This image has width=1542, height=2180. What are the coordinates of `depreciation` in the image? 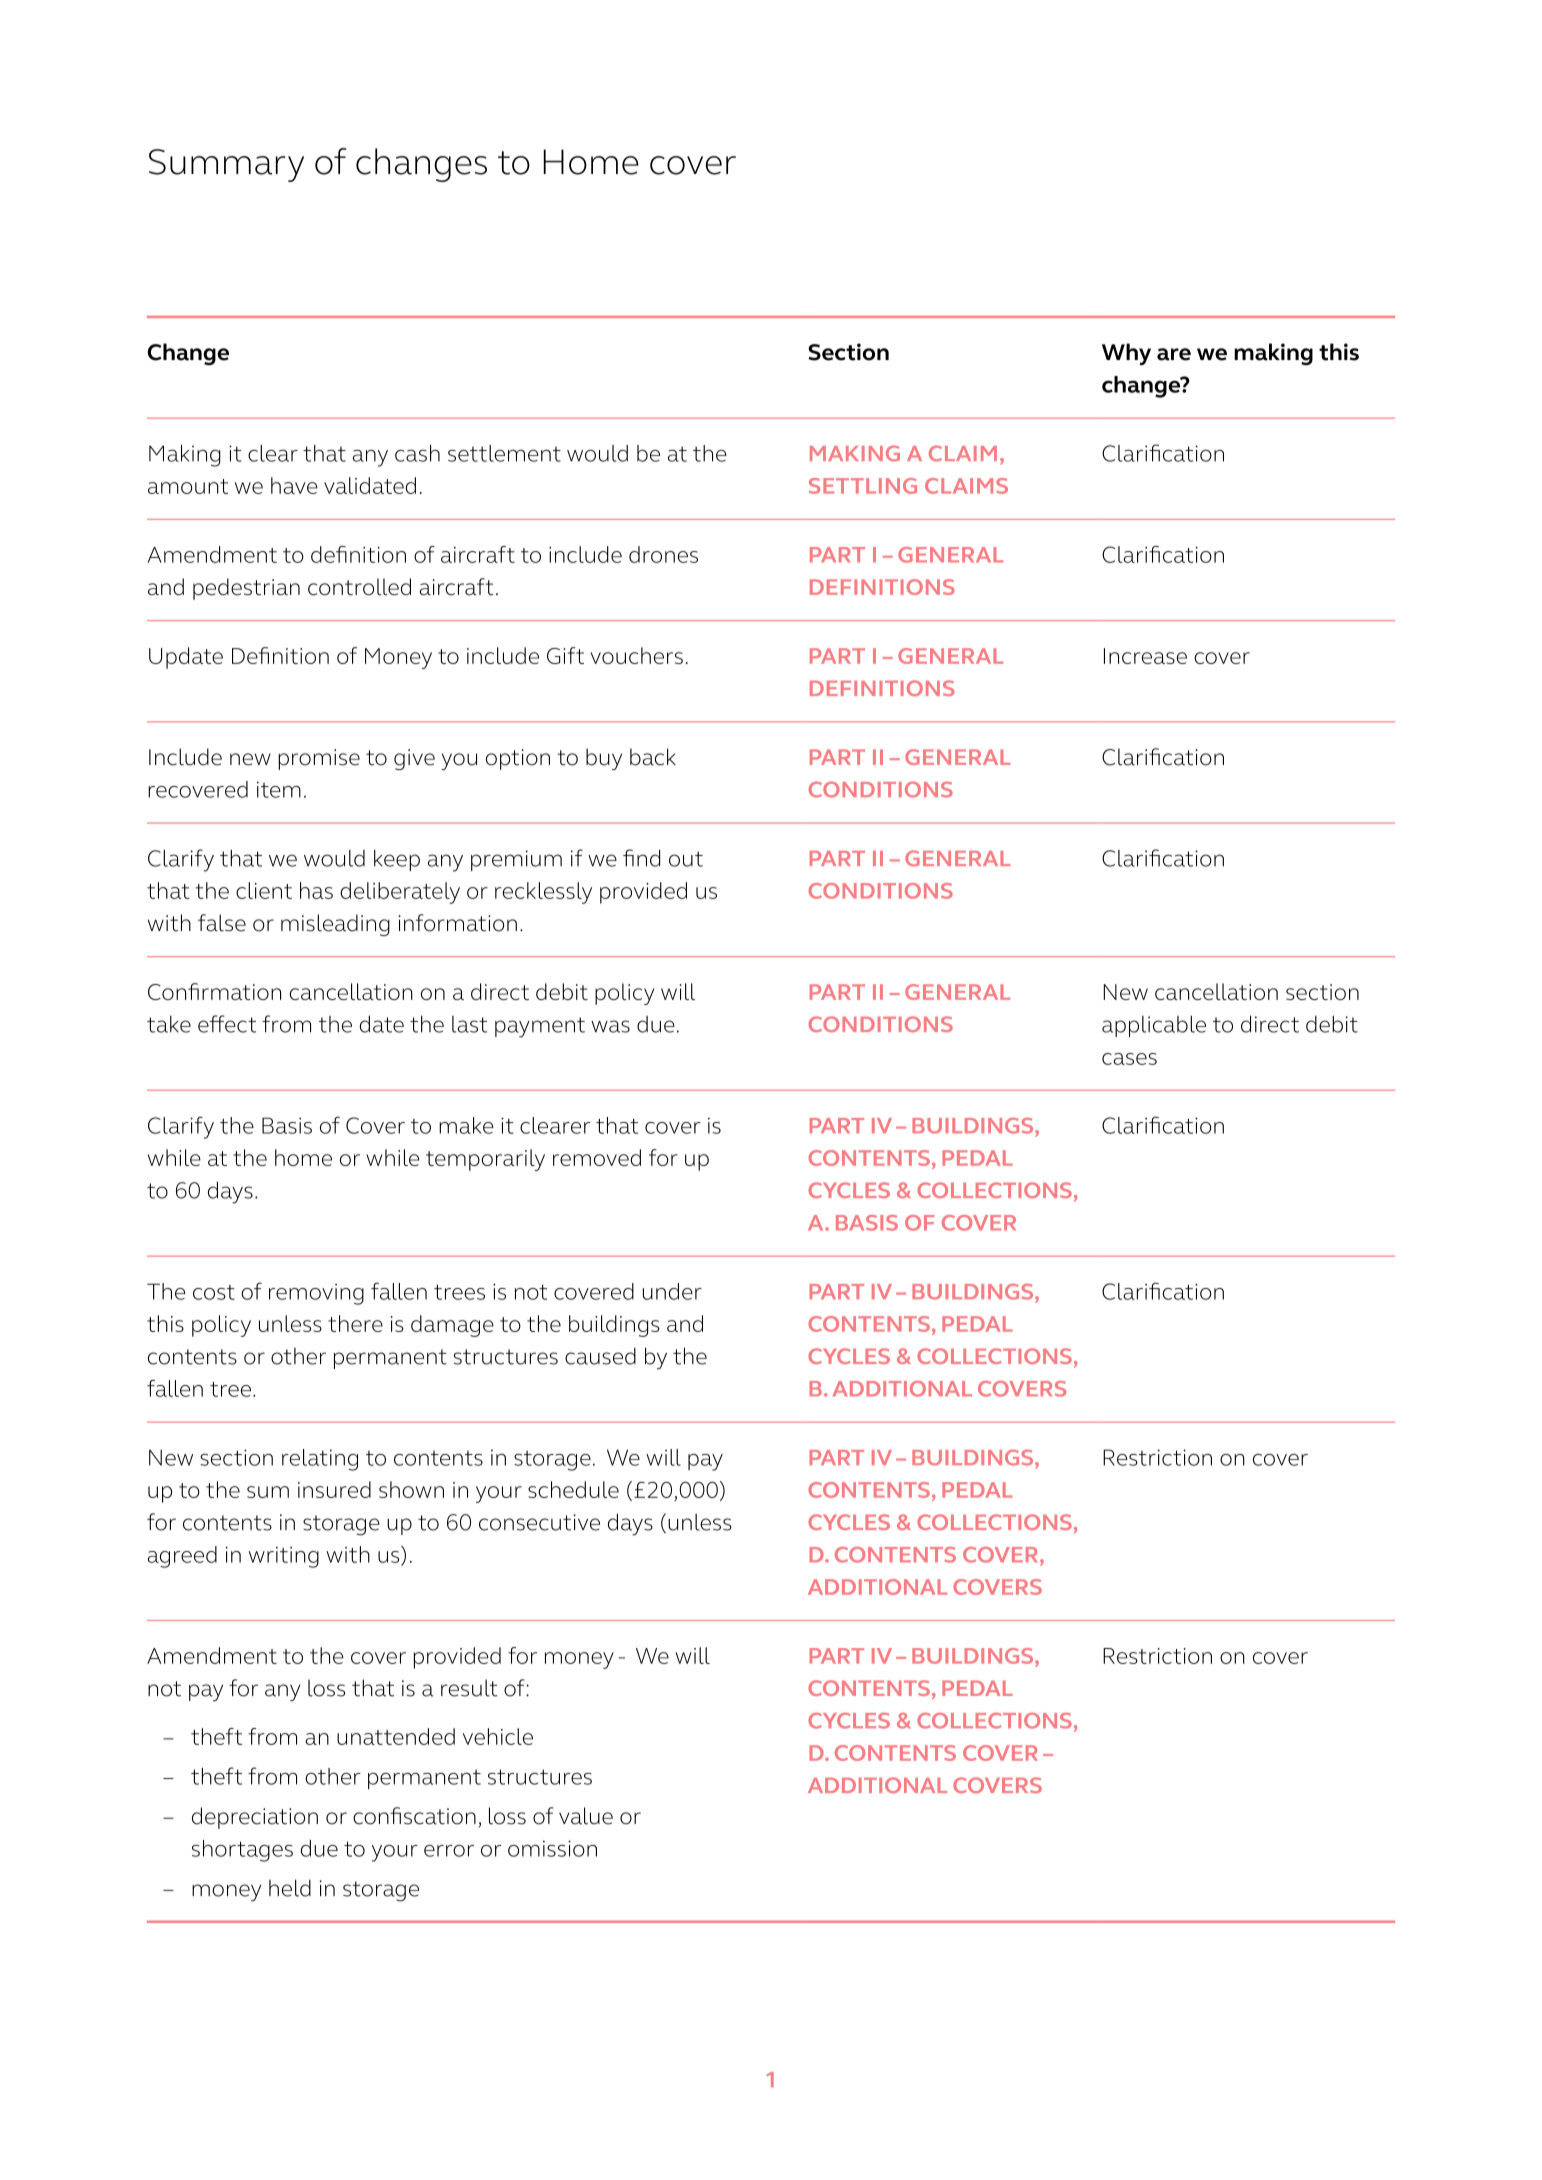 It's located at (255, 1818).
